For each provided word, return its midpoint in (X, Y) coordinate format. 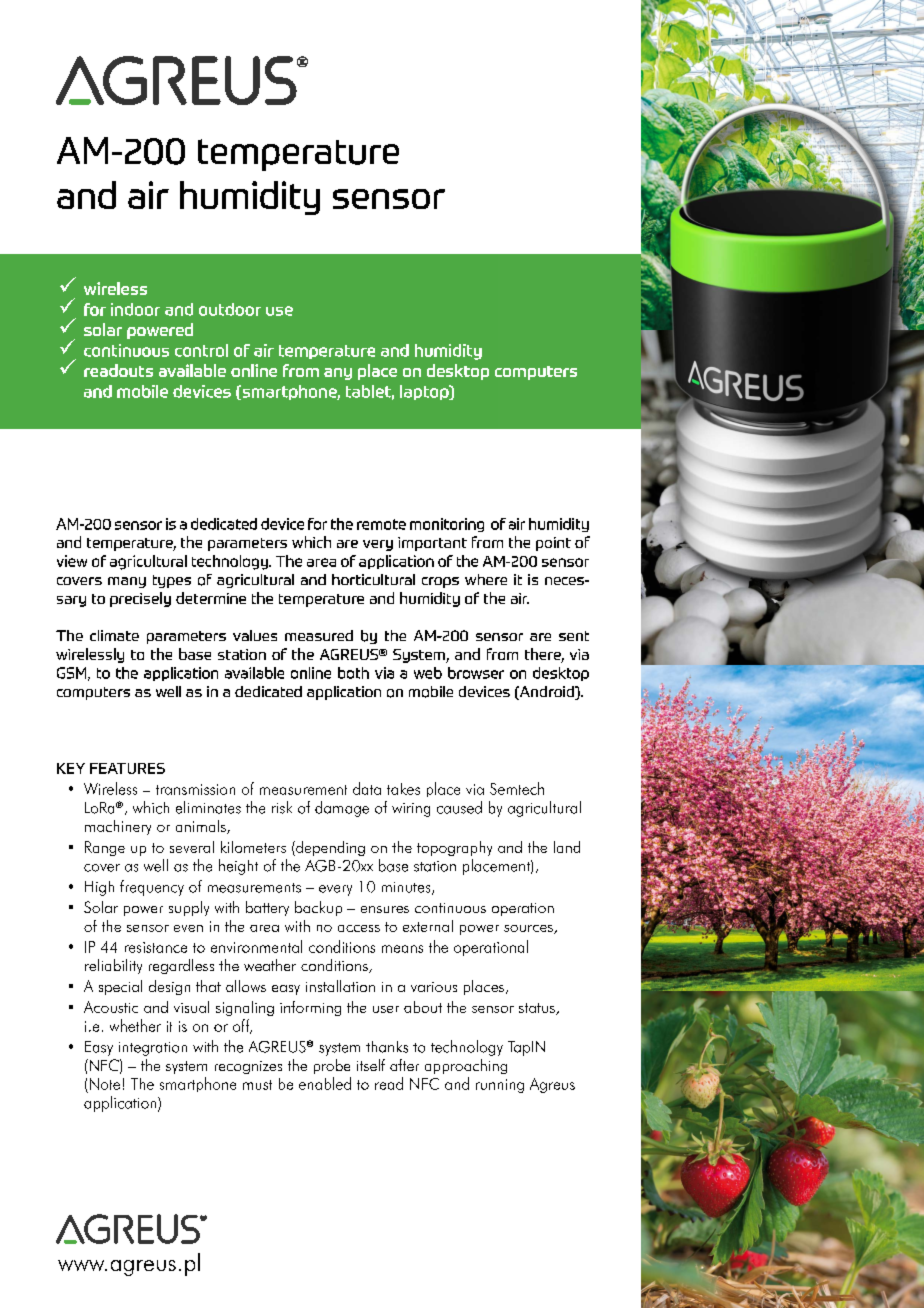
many (127, 582)
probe (332, 1066)
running (500, 1086)
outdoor (230, 309)
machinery (118, 827)
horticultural (373, 579)
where (486, 579)
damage (342, 809)
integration (153, 1049)
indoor (135, 309)
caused (459, 807)
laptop (425, 392)
